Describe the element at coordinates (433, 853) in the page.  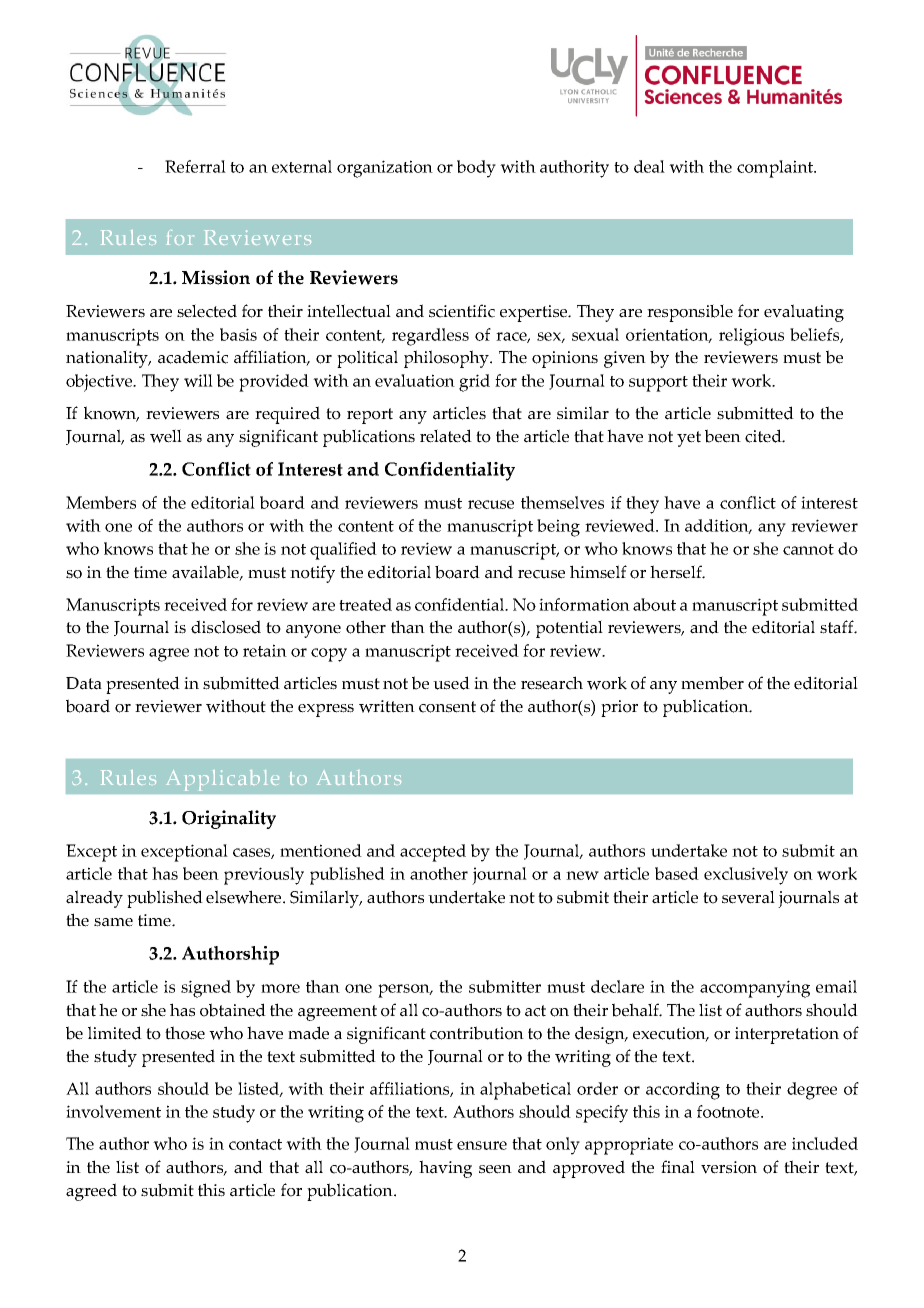
I see `accepted` at that location.
